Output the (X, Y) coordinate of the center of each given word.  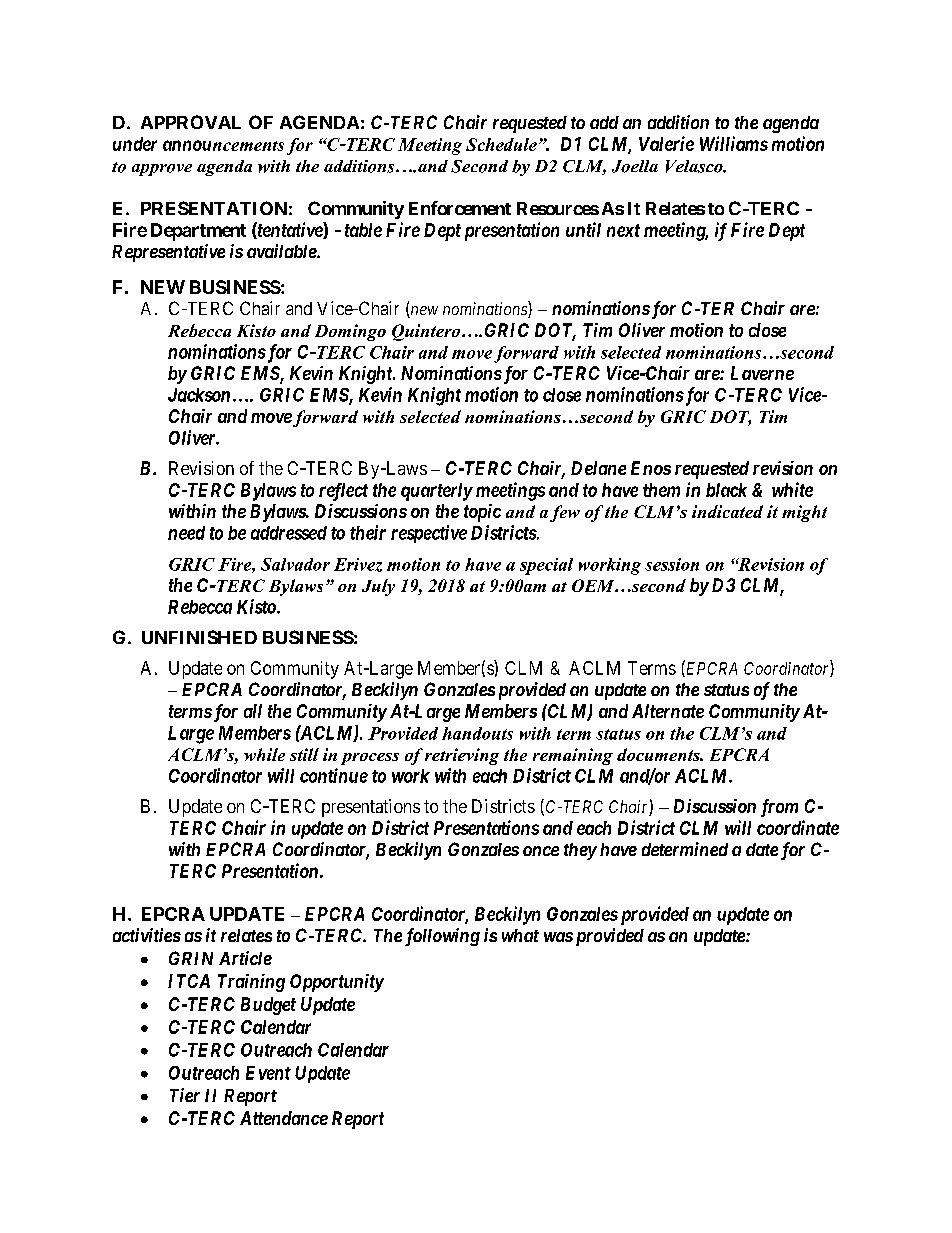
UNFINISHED (199, 637)
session (672, 564)
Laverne (762, 373)
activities (147, 935)
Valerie (666, 143)
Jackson (199, 395)
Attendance (284, 1118)
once (541, 851)
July (378, 587)
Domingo (350, 332)
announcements (223, 145)
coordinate (798, 827)
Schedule (501, 144)
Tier (185, 1095)
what (520, 935)
